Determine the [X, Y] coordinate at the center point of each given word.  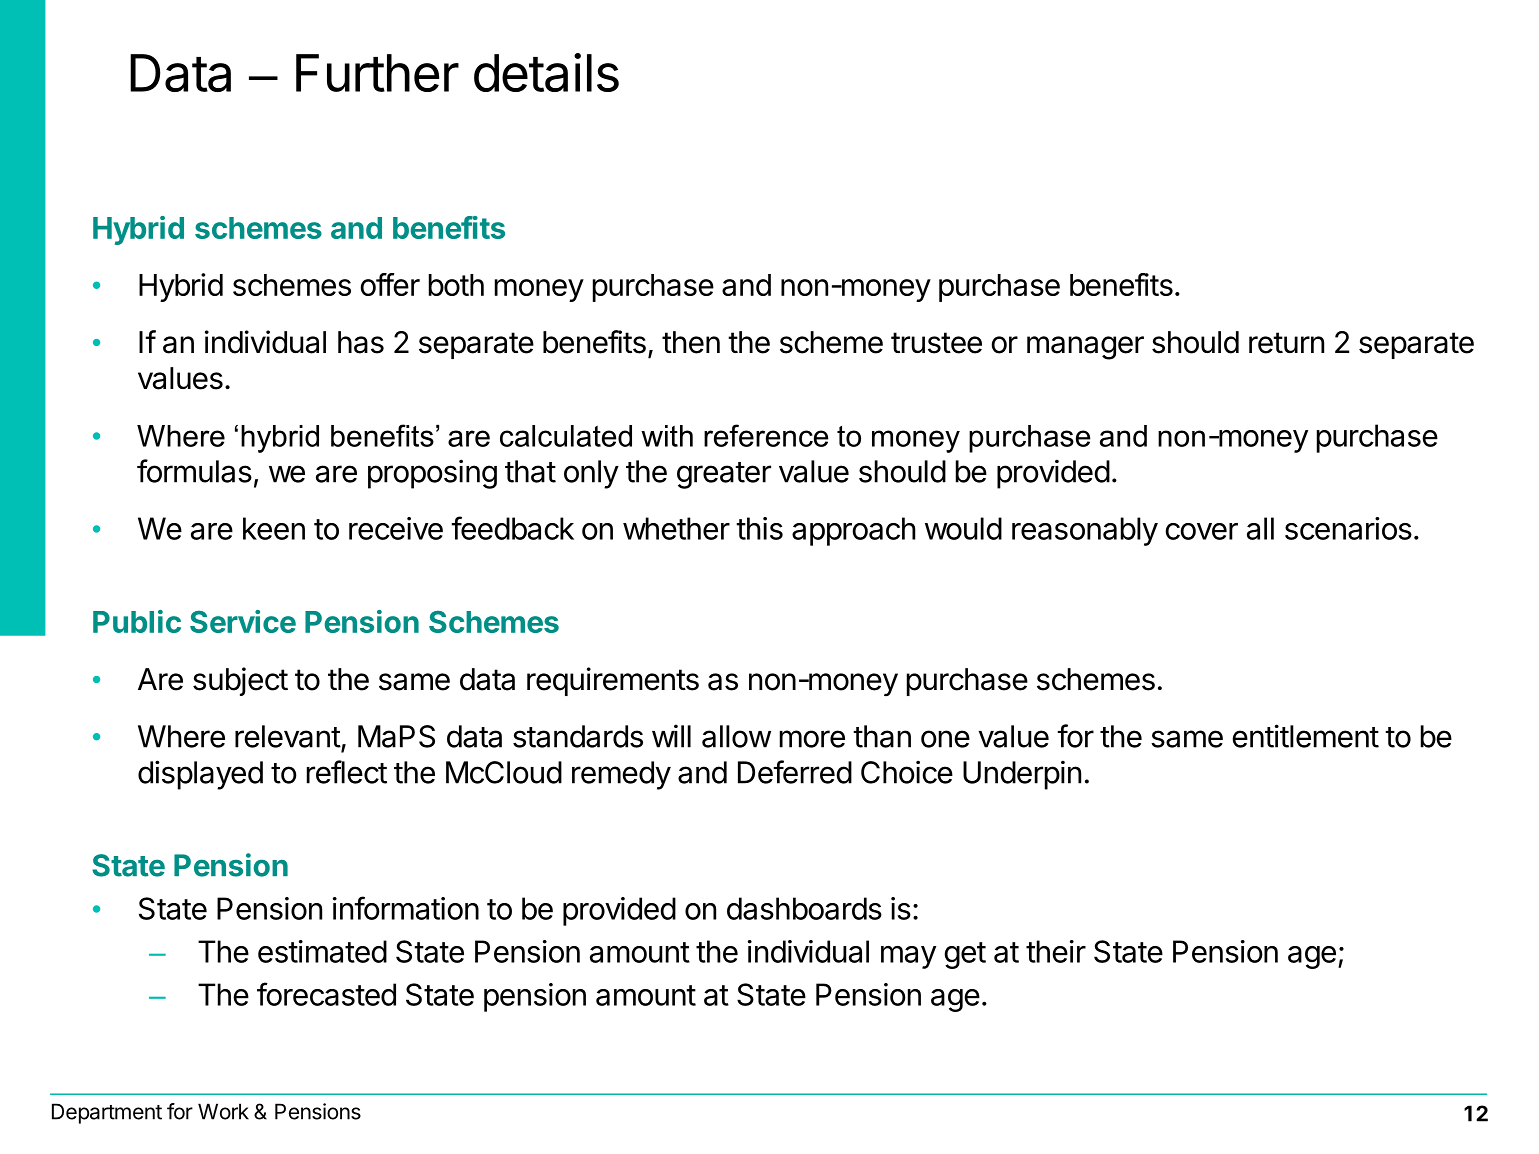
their [1056, 951]
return [1286, 343]
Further [377, 73]
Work [223, 1111]
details [546, 72]
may [908, 957]
